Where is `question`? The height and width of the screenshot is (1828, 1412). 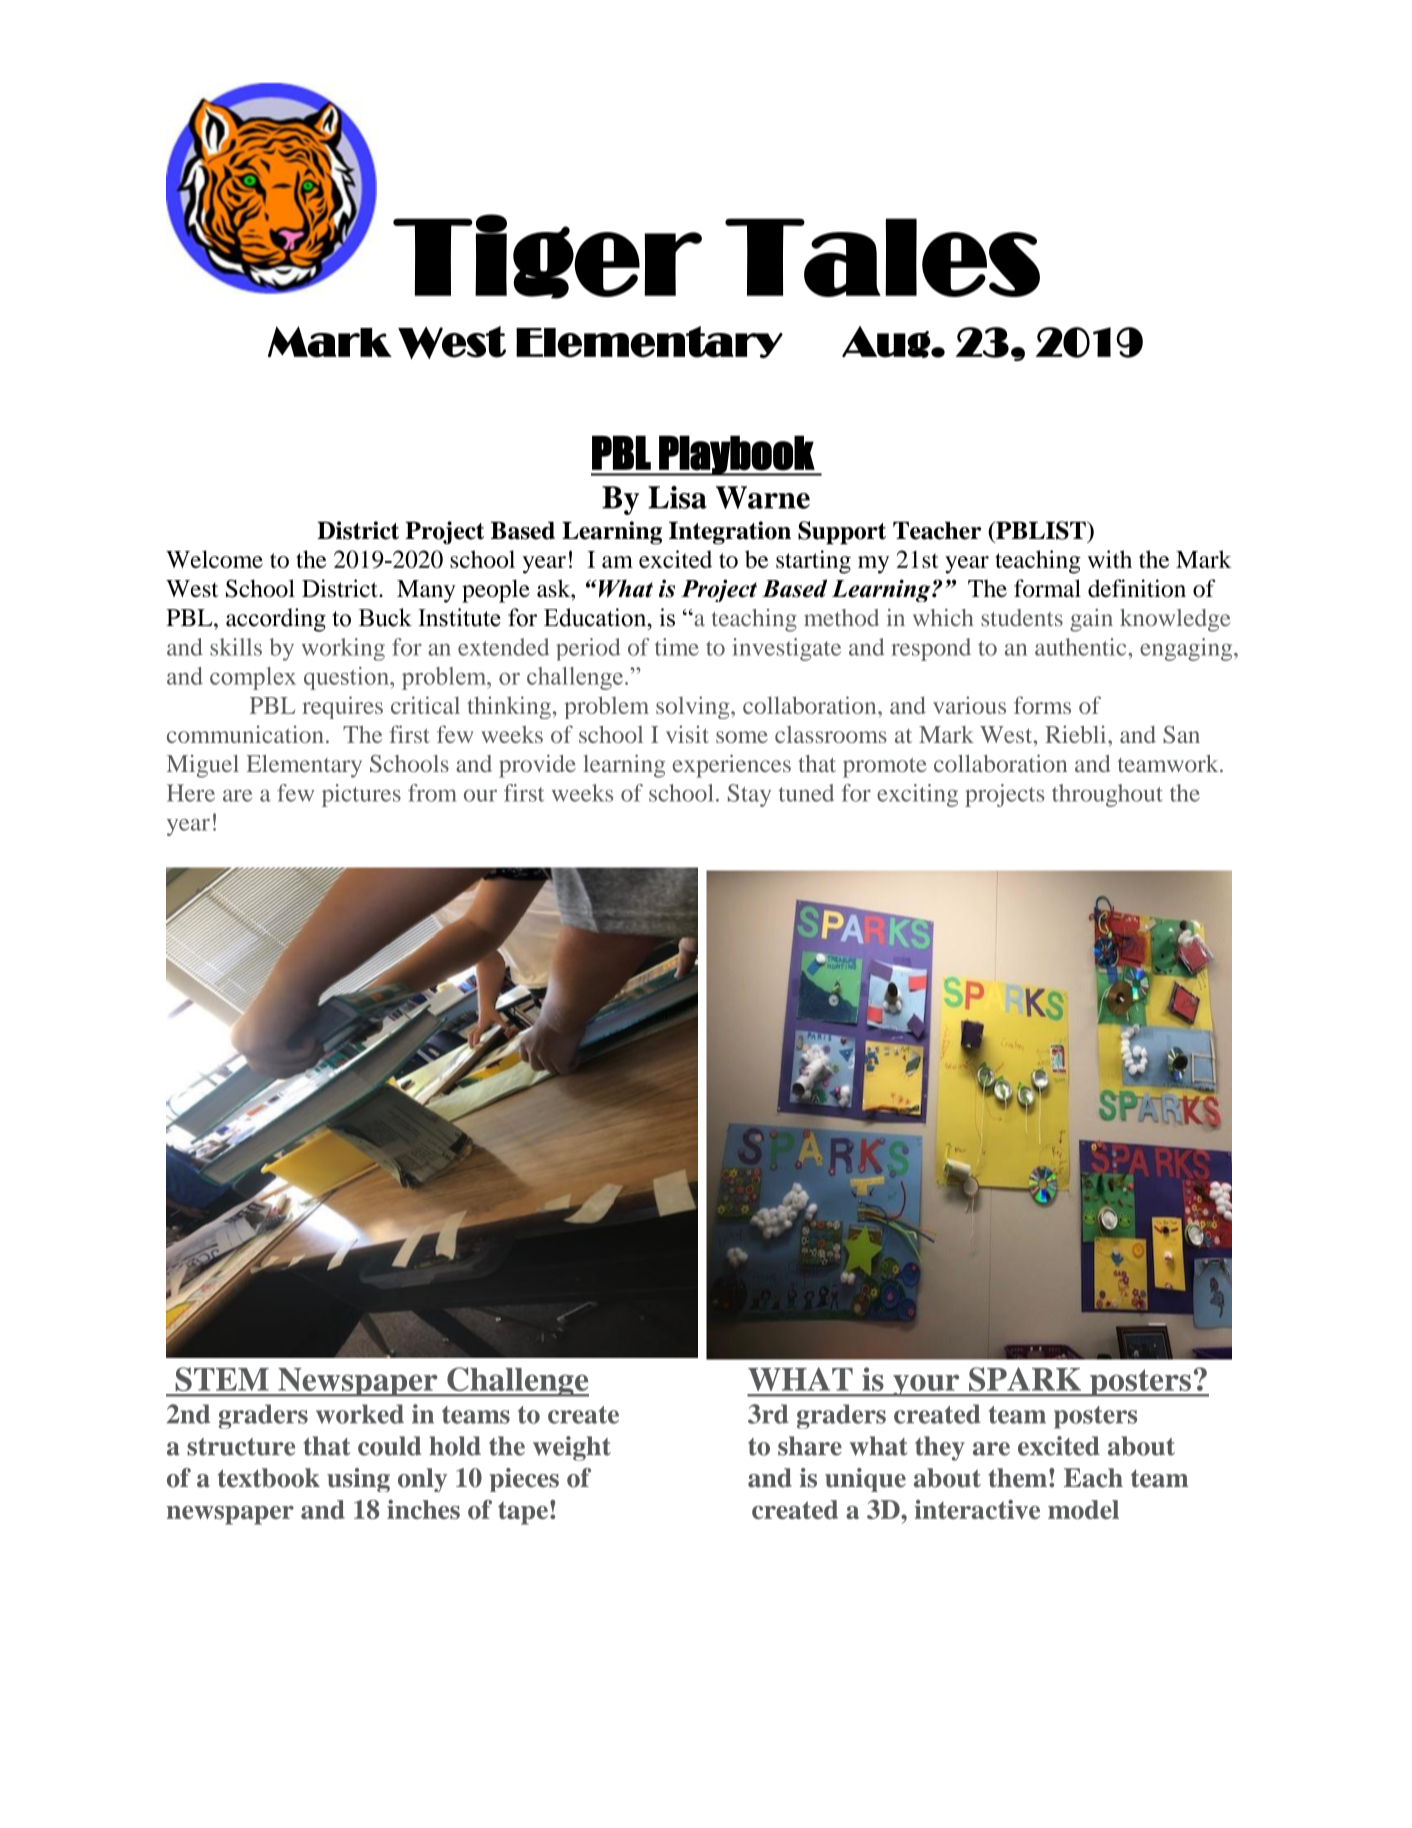 question is located at coordinates (348, 678).
